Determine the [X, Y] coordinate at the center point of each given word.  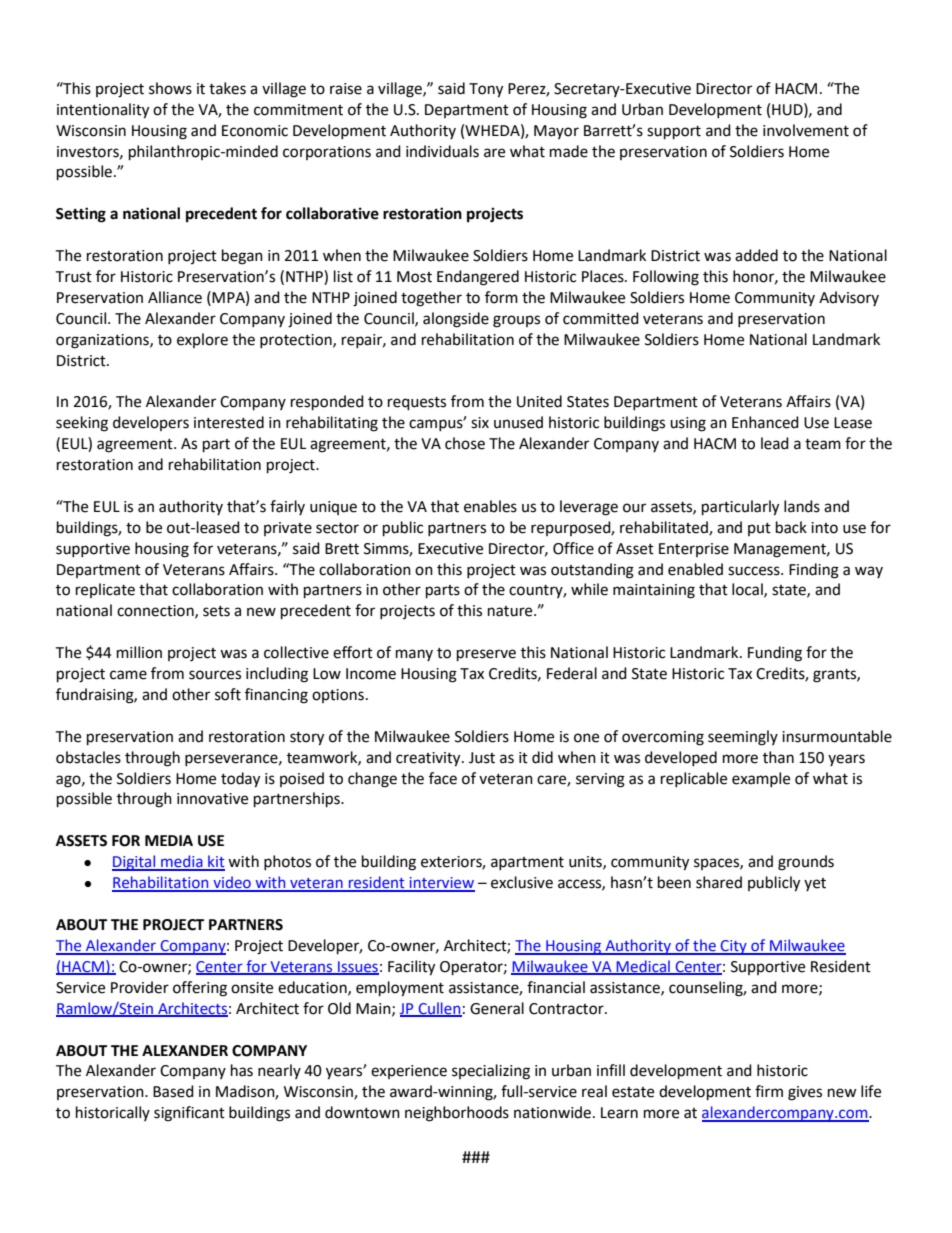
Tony [486, 90]
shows [170, 88]
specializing [491, 1072]
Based [173, 1091]
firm [769, 1091]
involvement [806, 130]
